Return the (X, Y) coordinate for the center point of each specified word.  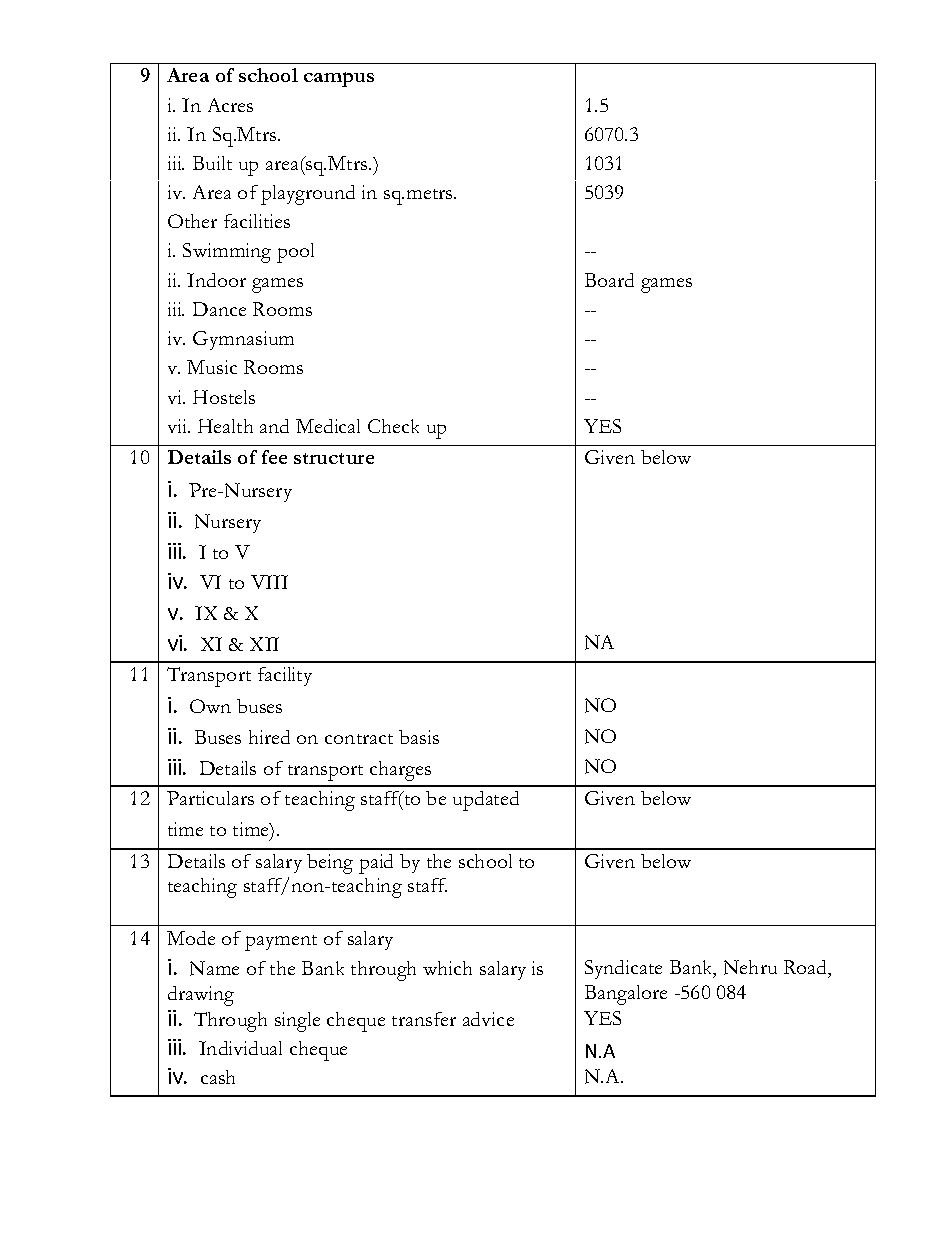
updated (486, 801)
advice (488, 1019)
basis (419, 737)
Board (609, 280)
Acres (230, 105)
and (274, 426)
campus (339, 79)
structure (334, 458)
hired (269, 737)
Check (393, 426)
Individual (240, 1048)
